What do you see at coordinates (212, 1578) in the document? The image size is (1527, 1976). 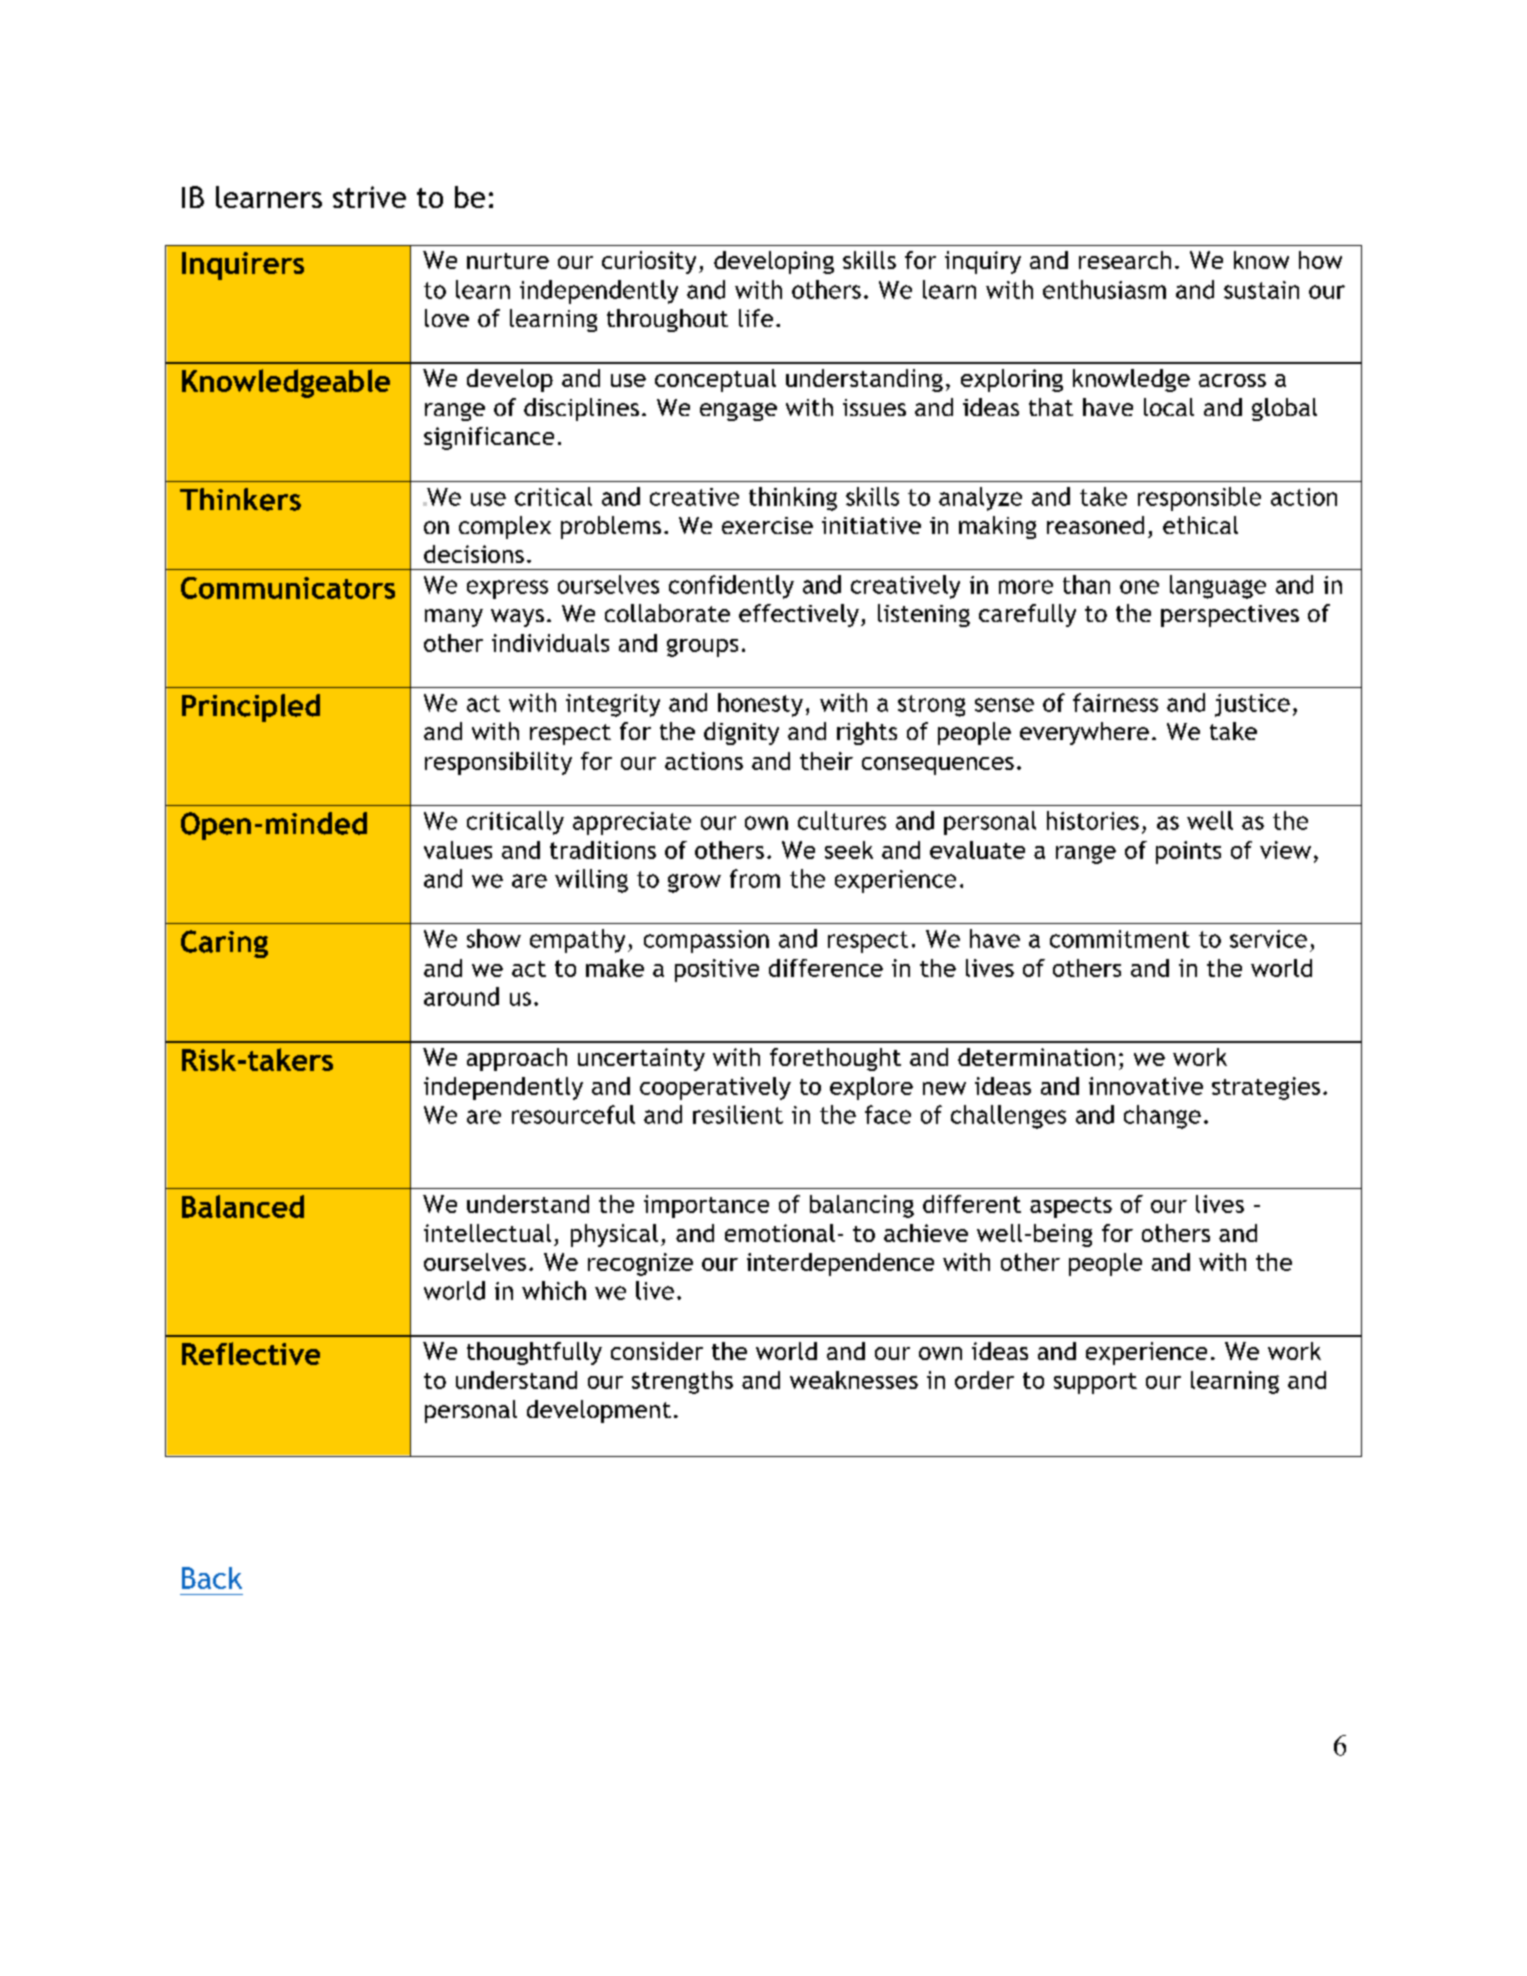 I see `Back` at bounding box center [212, 1578].
